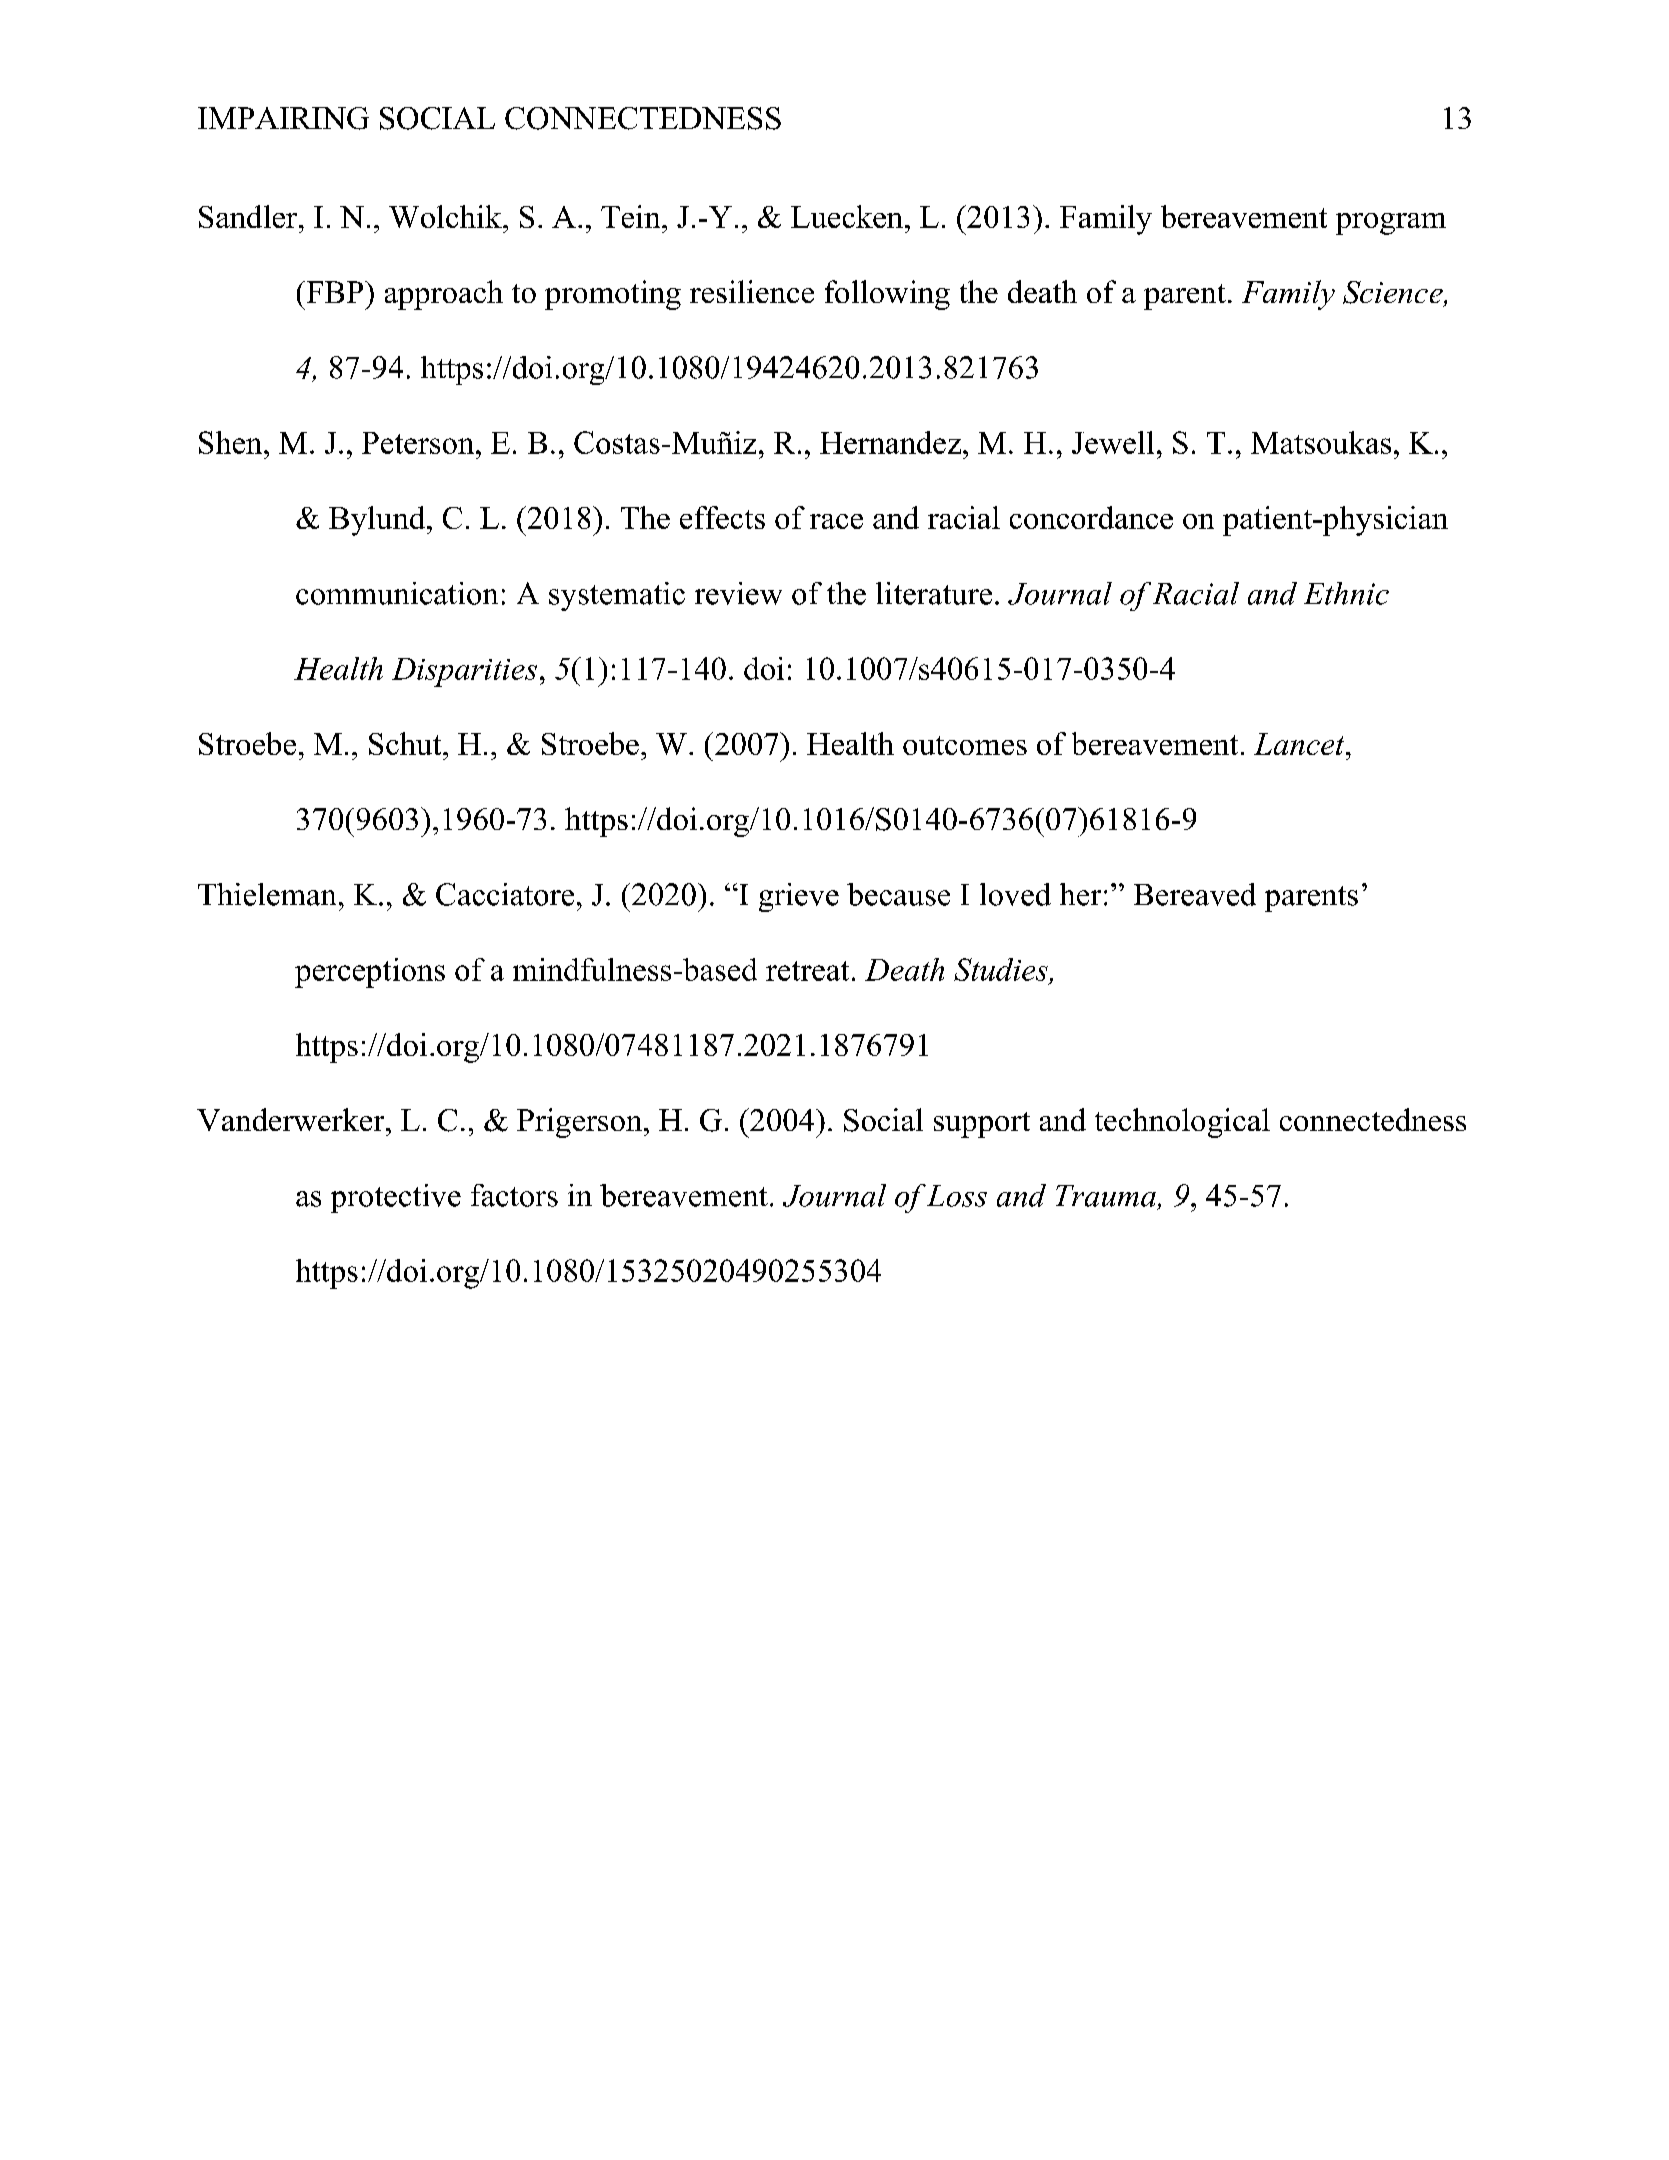 This document has width=1669, height=2160. I want to click on review, so click(738, 593).
